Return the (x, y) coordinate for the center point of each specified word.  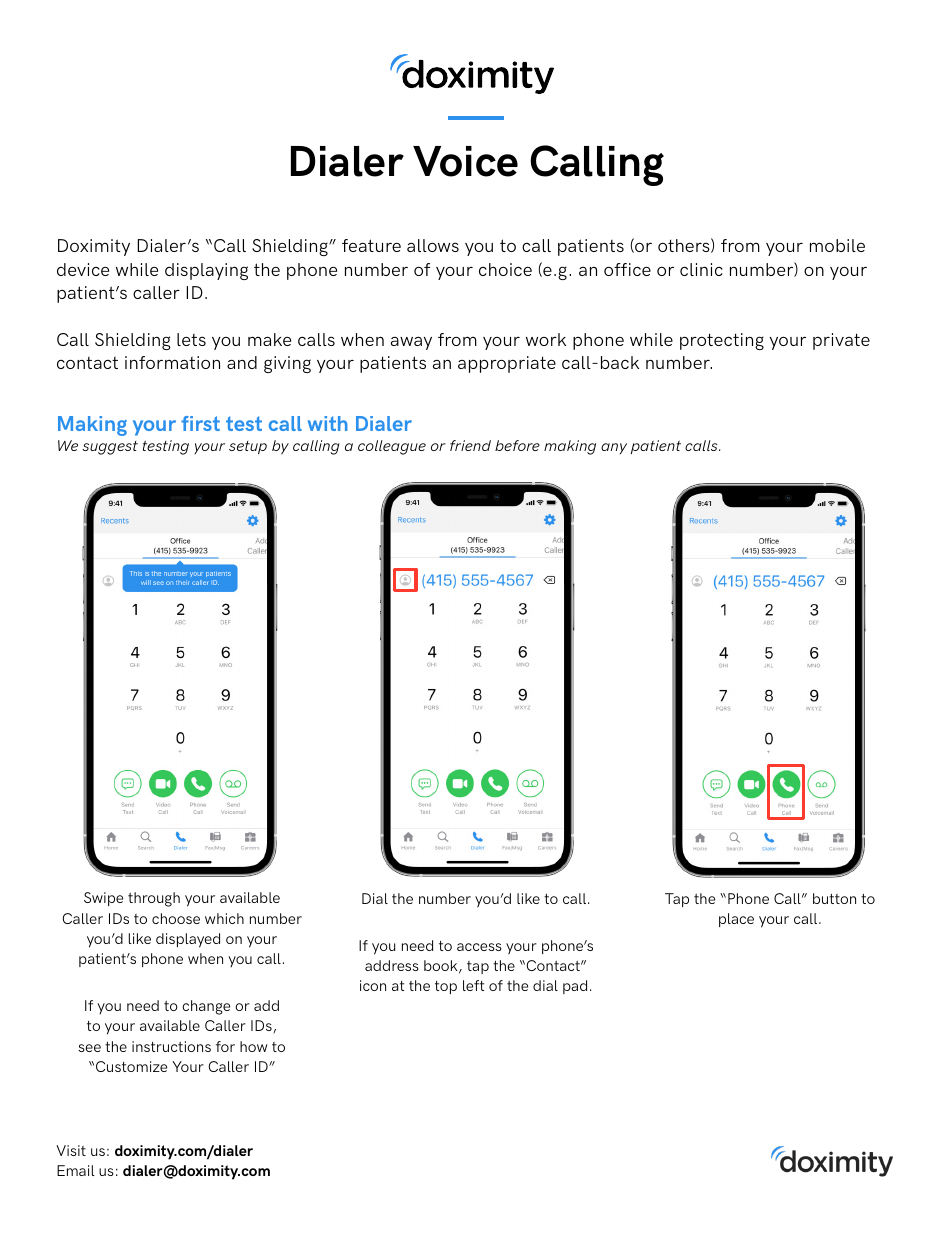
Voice (465, 161)
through (154, 899)
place (736, 920)
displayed (188, 940)
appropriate (507, 364)
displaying (206, 271)
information (172, 362)
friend (470, 445)
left (474, 985)
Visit (71, 1150)
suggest (110, 448)
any (614, 448)
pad (575, 987)
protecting (722, 341)
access (479, 947)
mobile (837, 245)
